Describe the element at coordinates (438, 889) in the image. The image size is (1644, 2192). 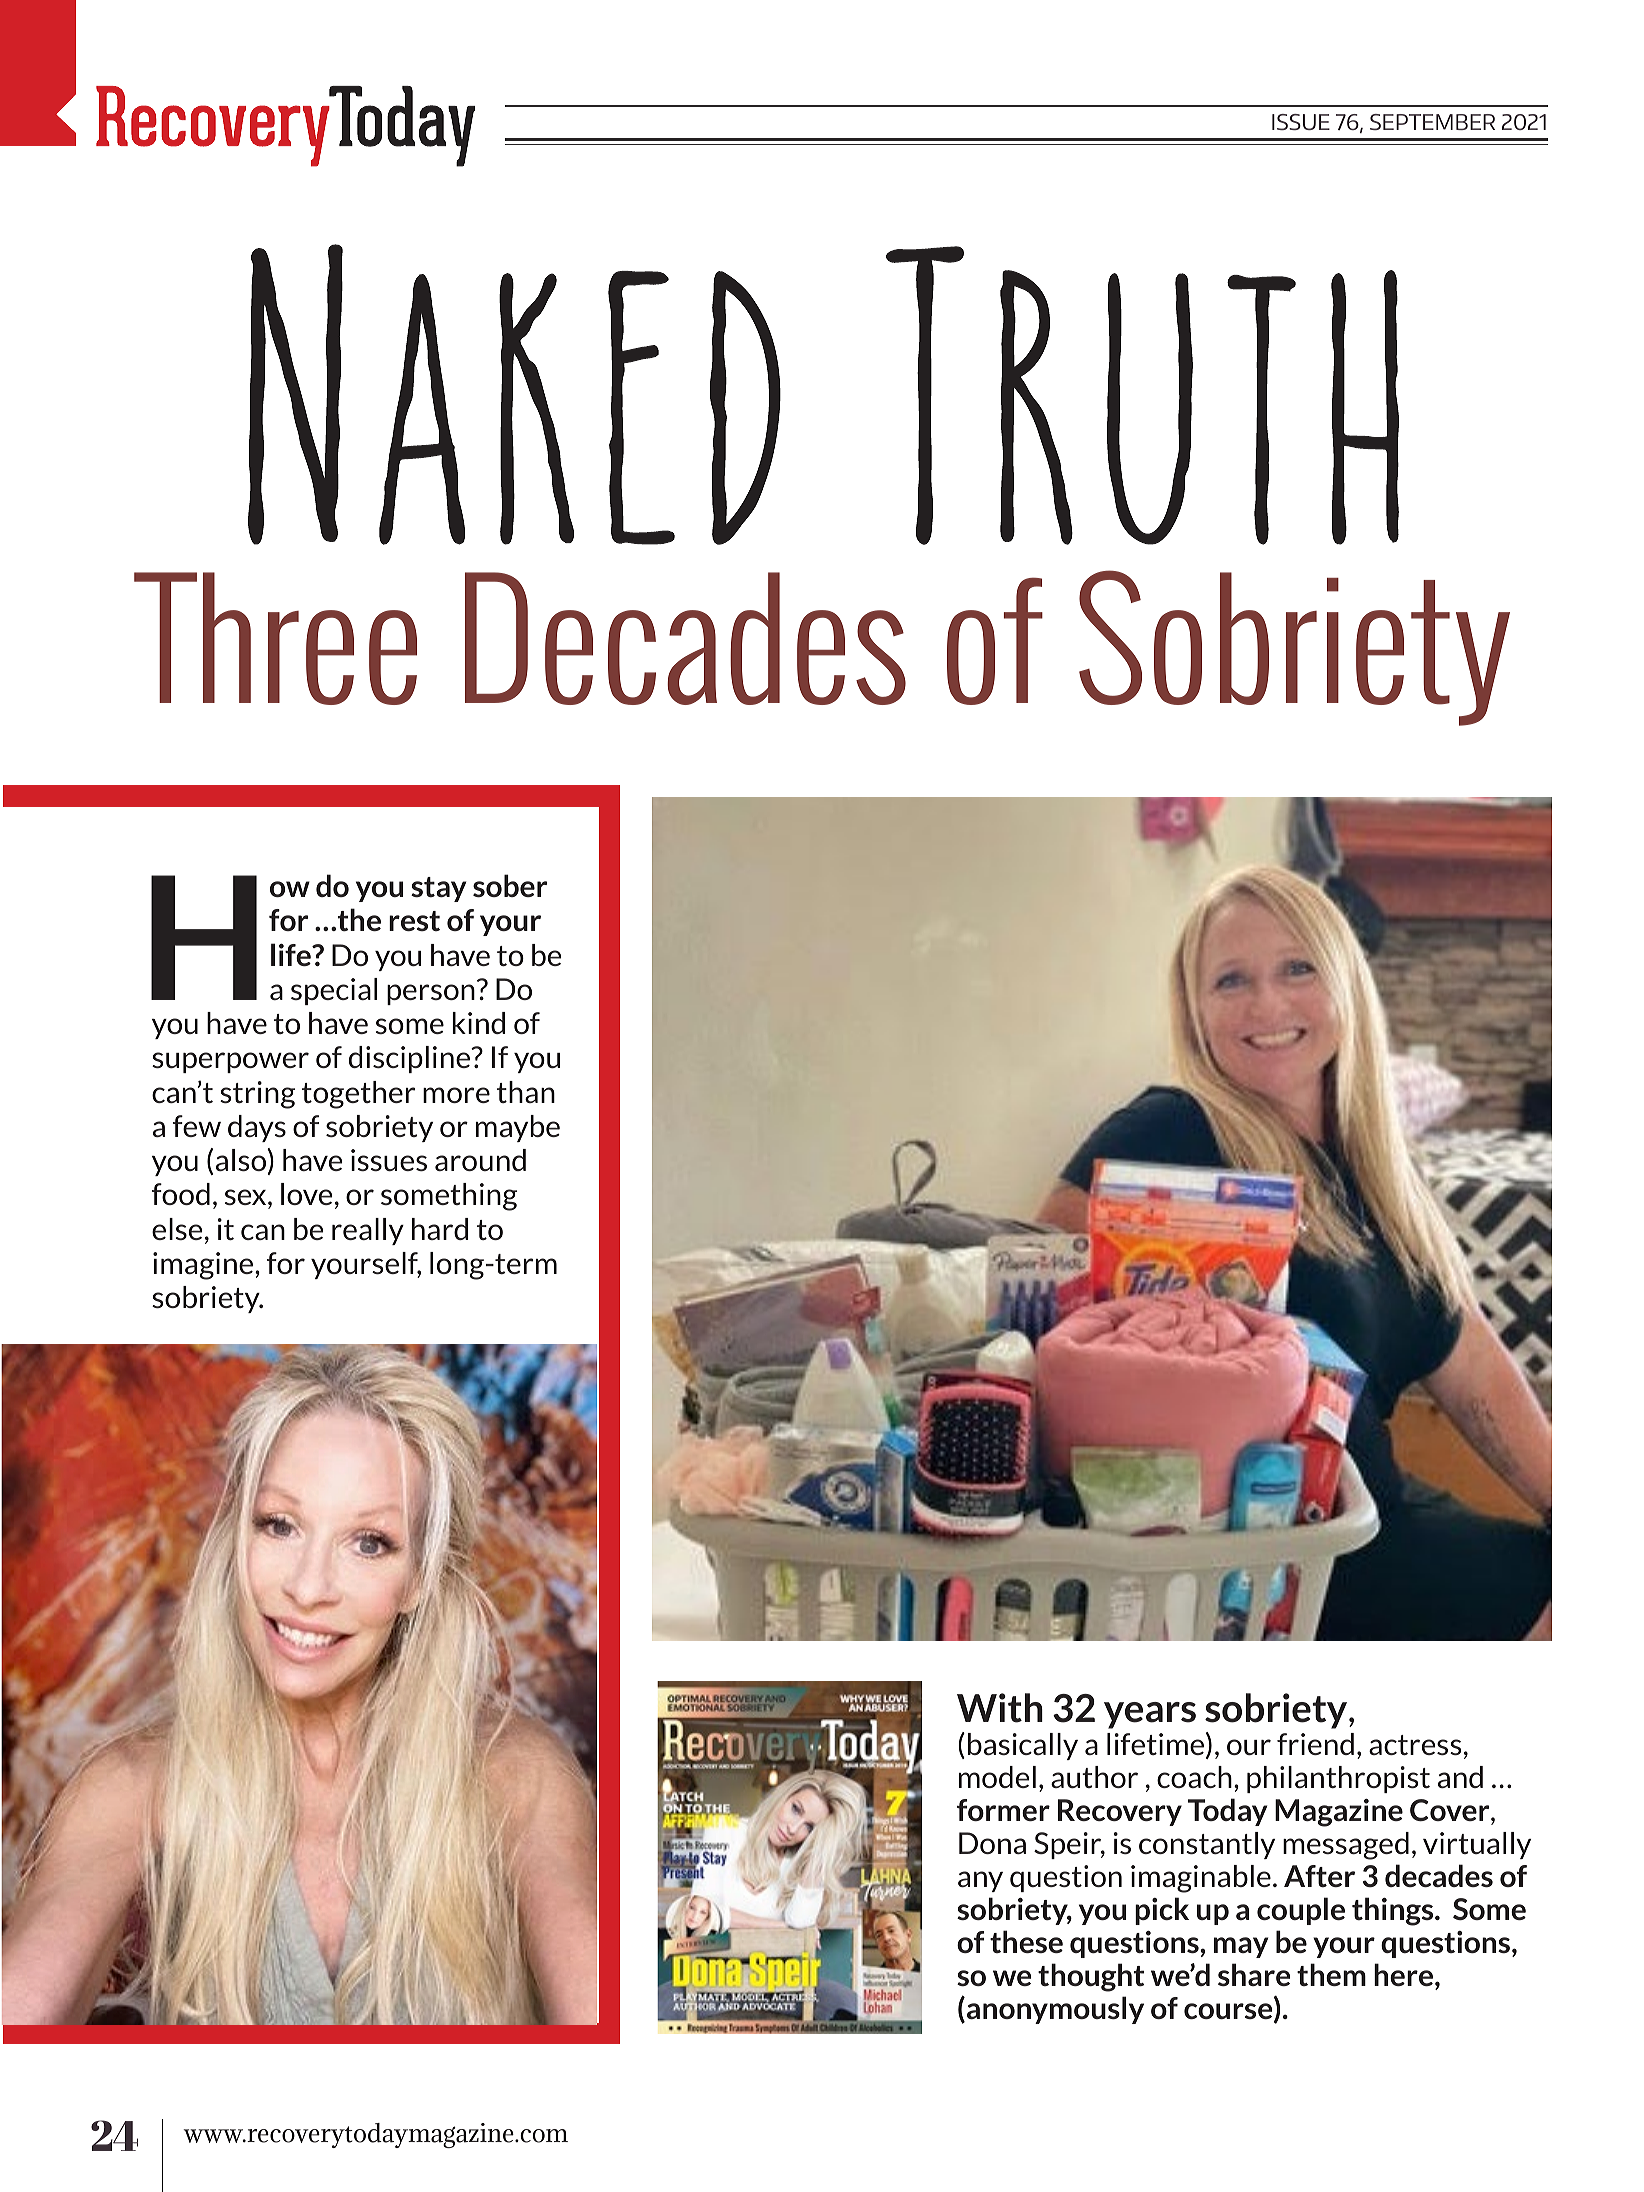
I see `stay` at that location.
